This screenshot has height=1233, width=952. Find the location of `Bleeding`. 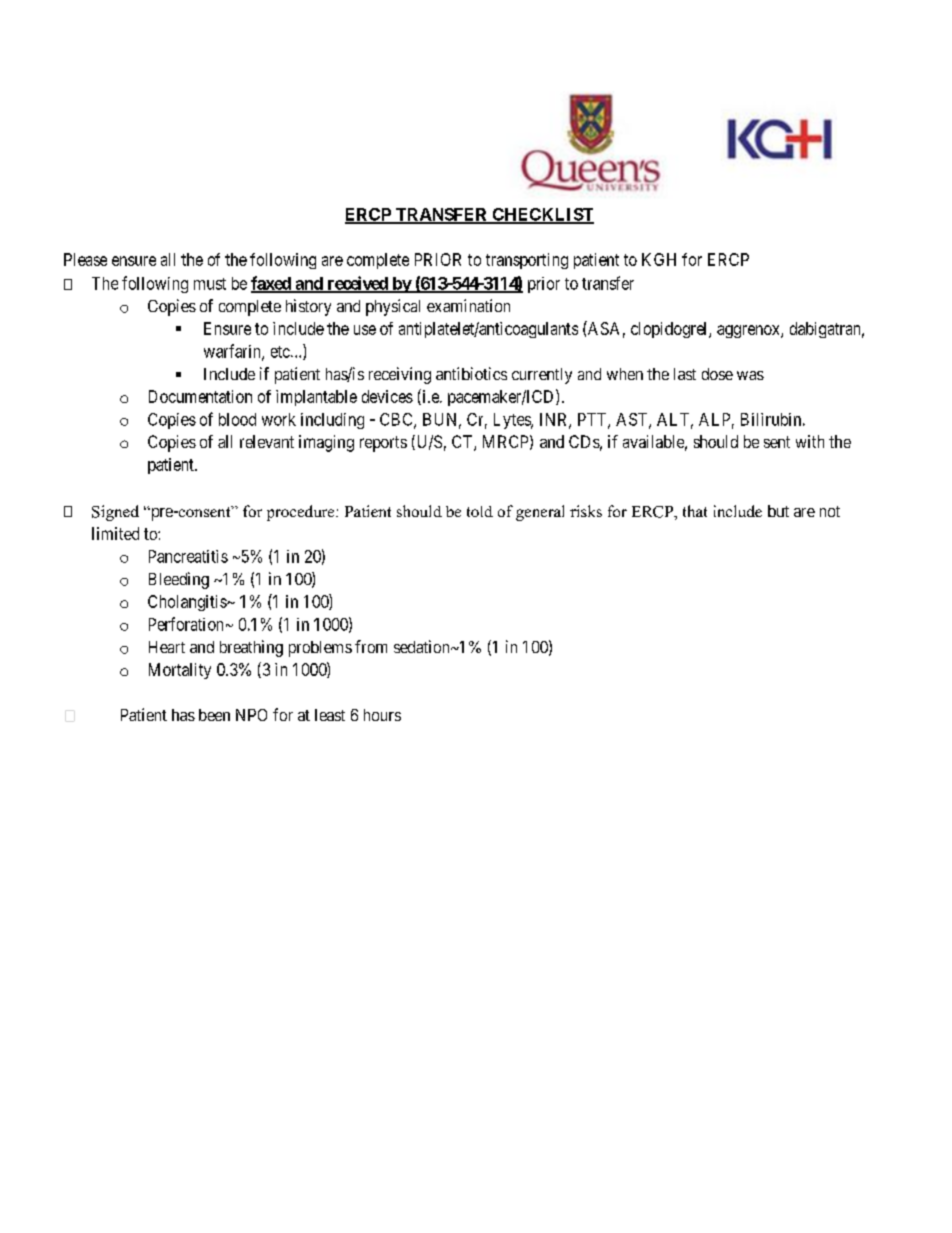

Bleeding is located at coordinates (179, 580).
